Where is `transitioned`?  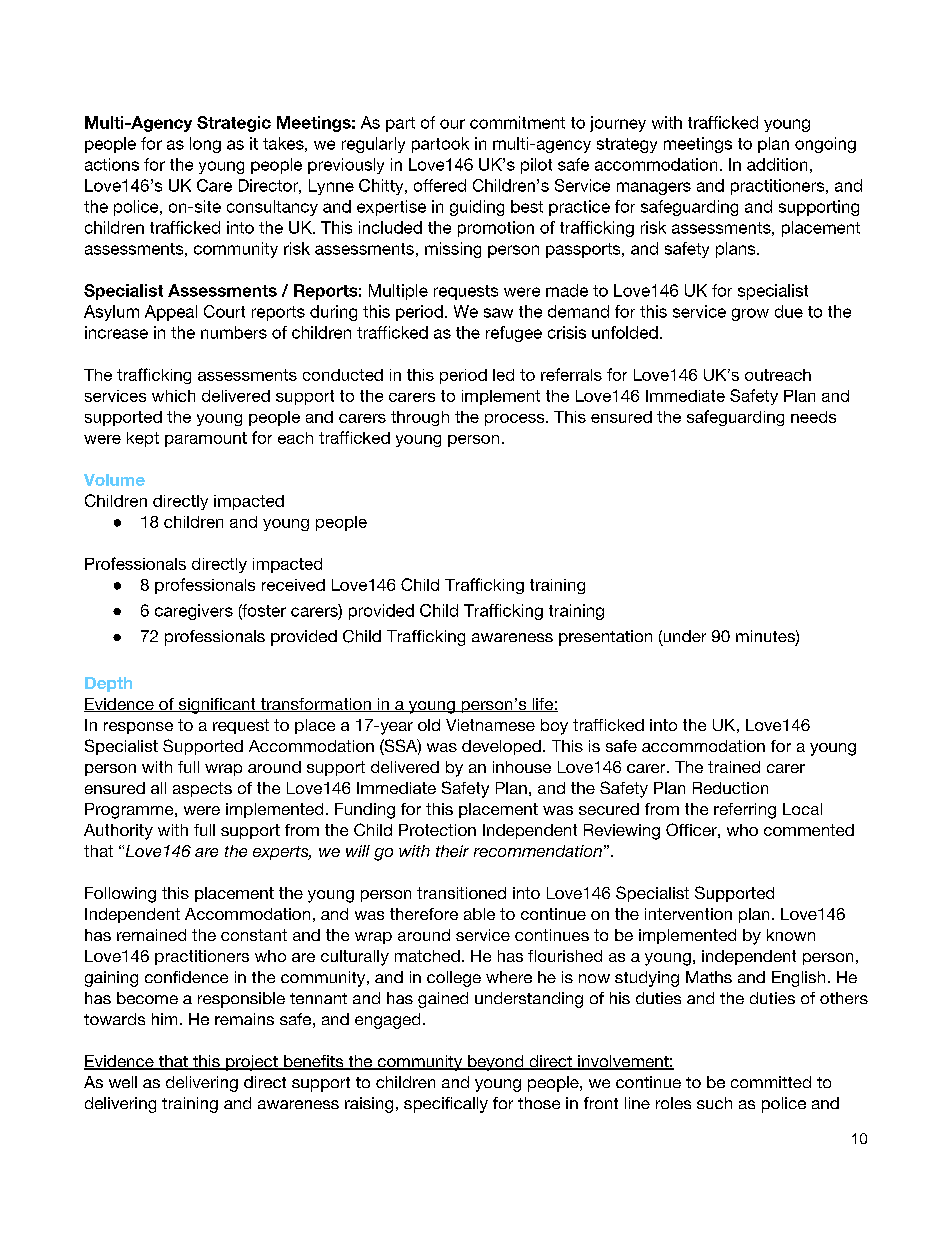 transitioned is located at coordinates (461, 893).
